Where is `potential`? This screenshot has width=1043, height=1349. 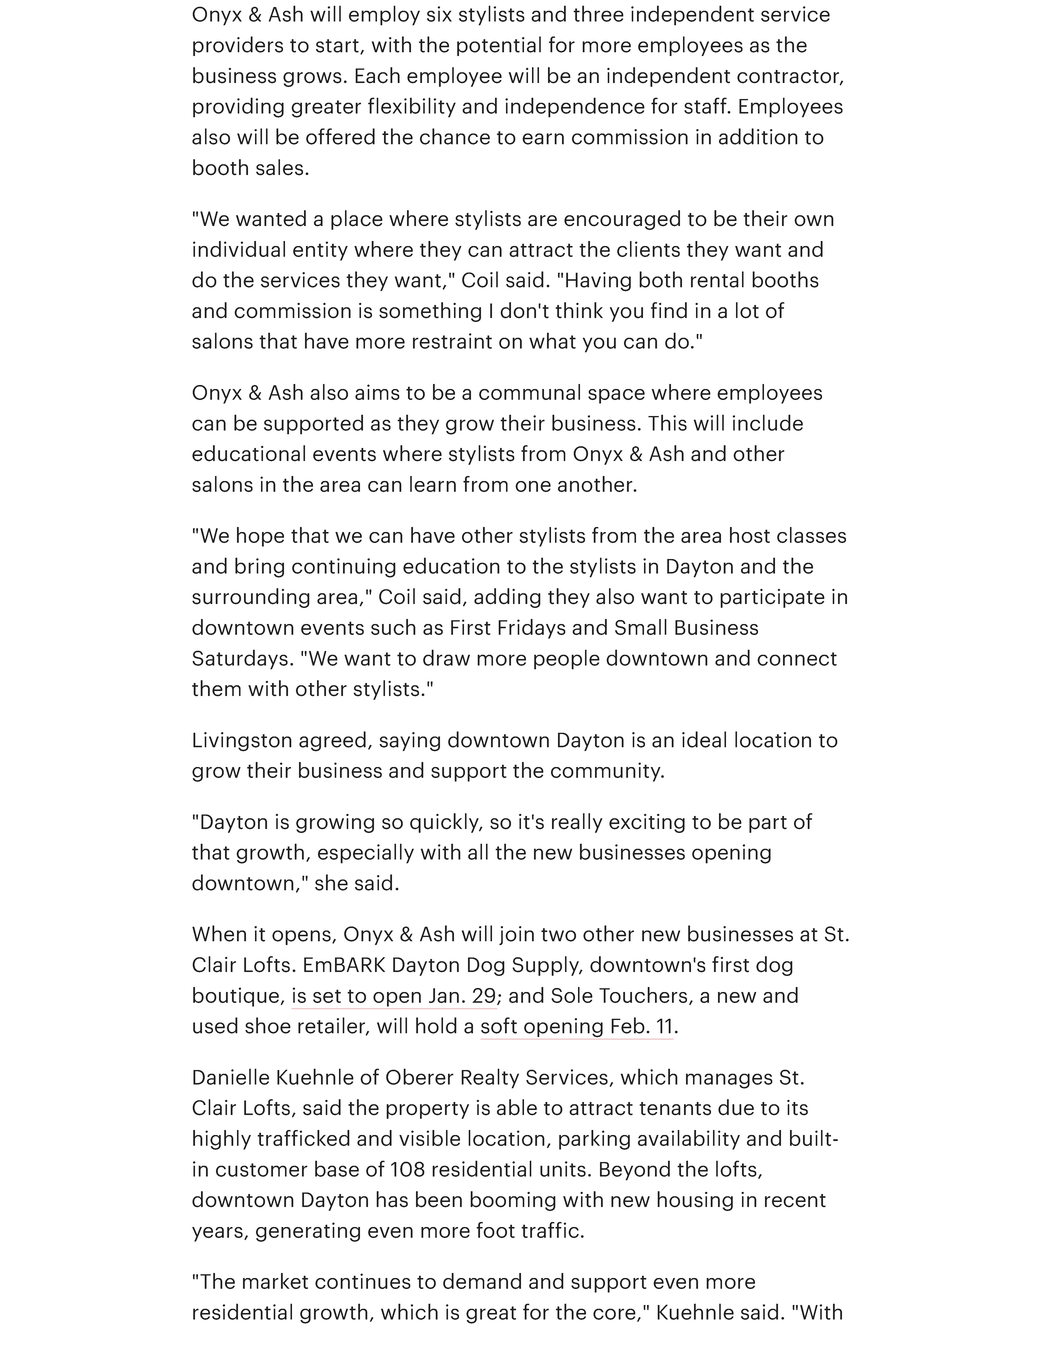
potential is located at coordinates (499, 46).
